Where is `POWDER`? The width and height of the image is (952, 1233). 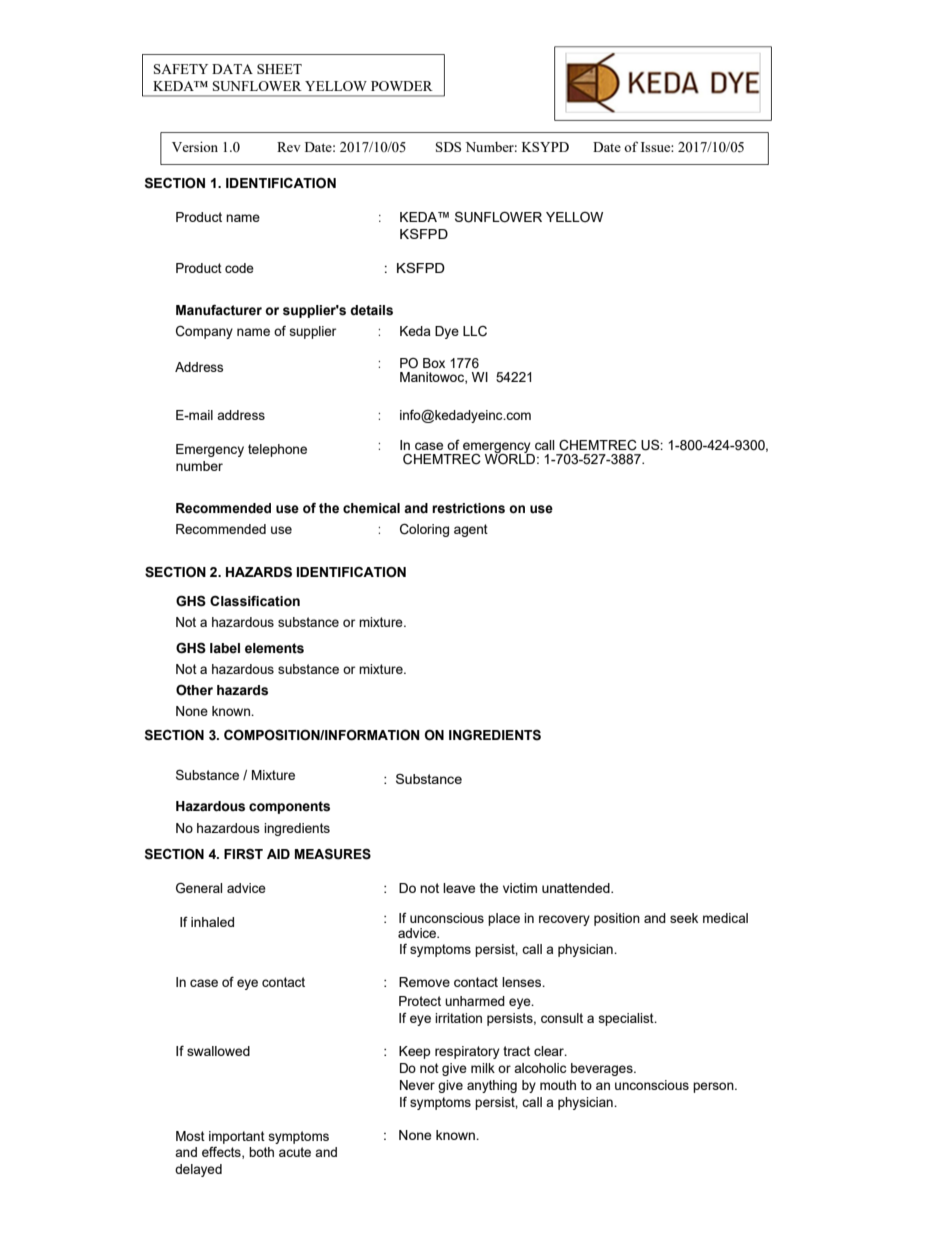 POWDER is located at coordinates (402, 86).
